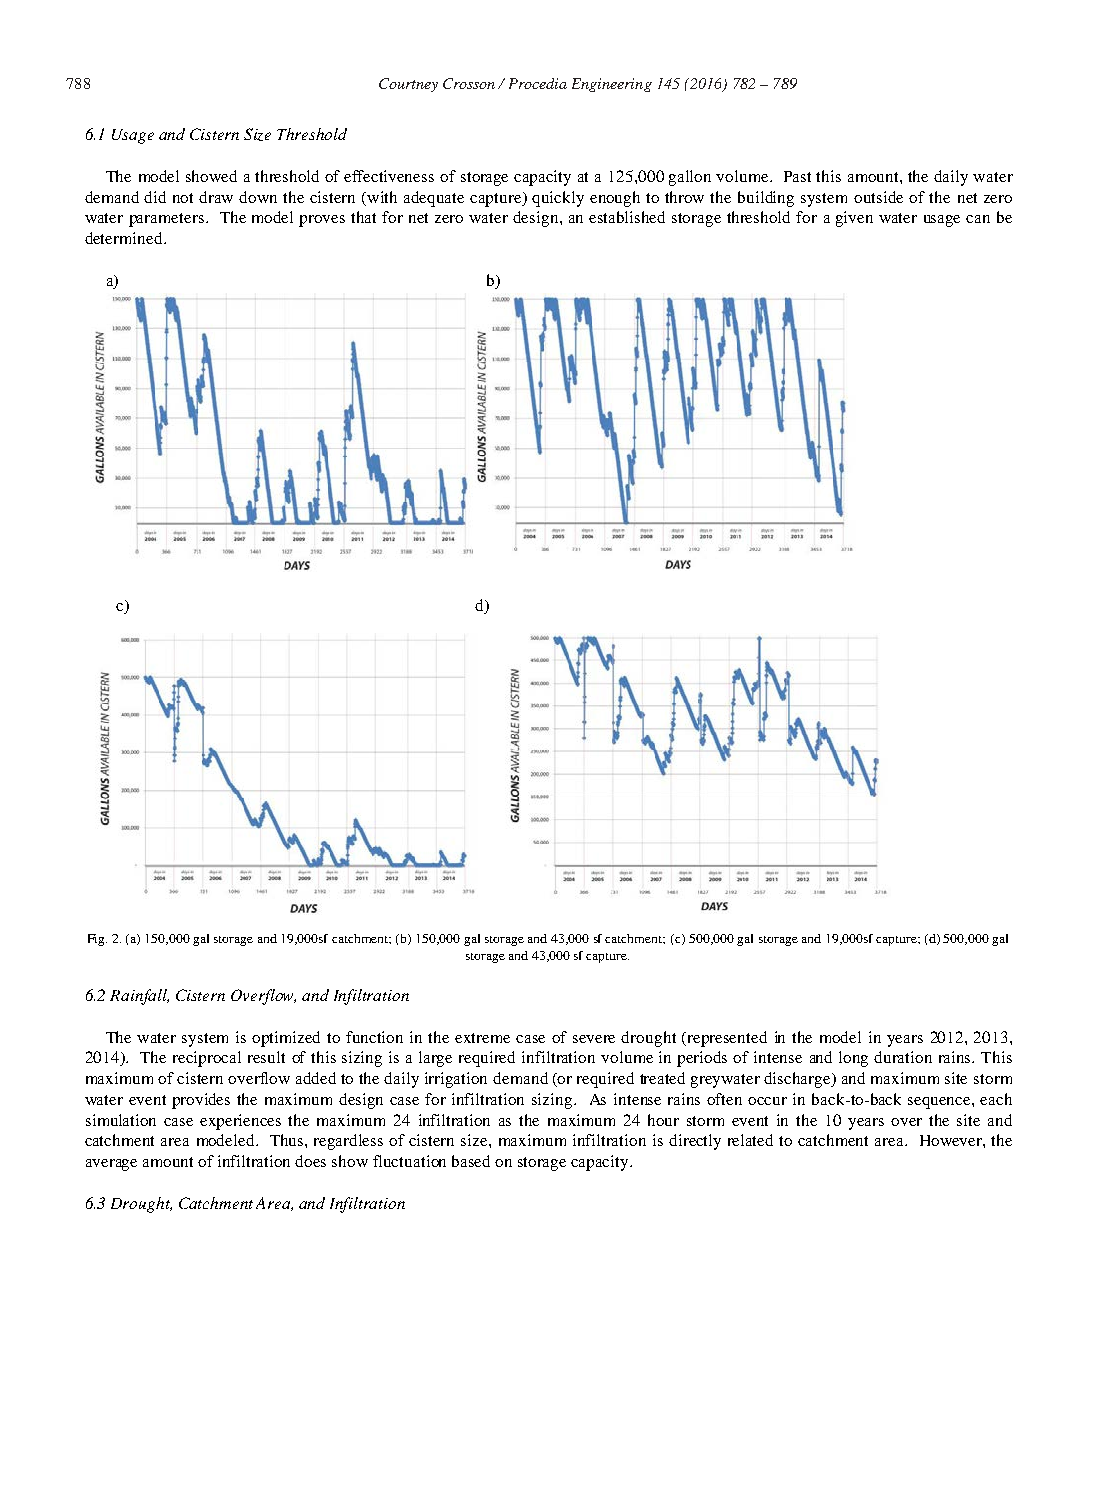  Describe the element at coordinates (139, 997) in the page. I see `Rainfall` at that location.
